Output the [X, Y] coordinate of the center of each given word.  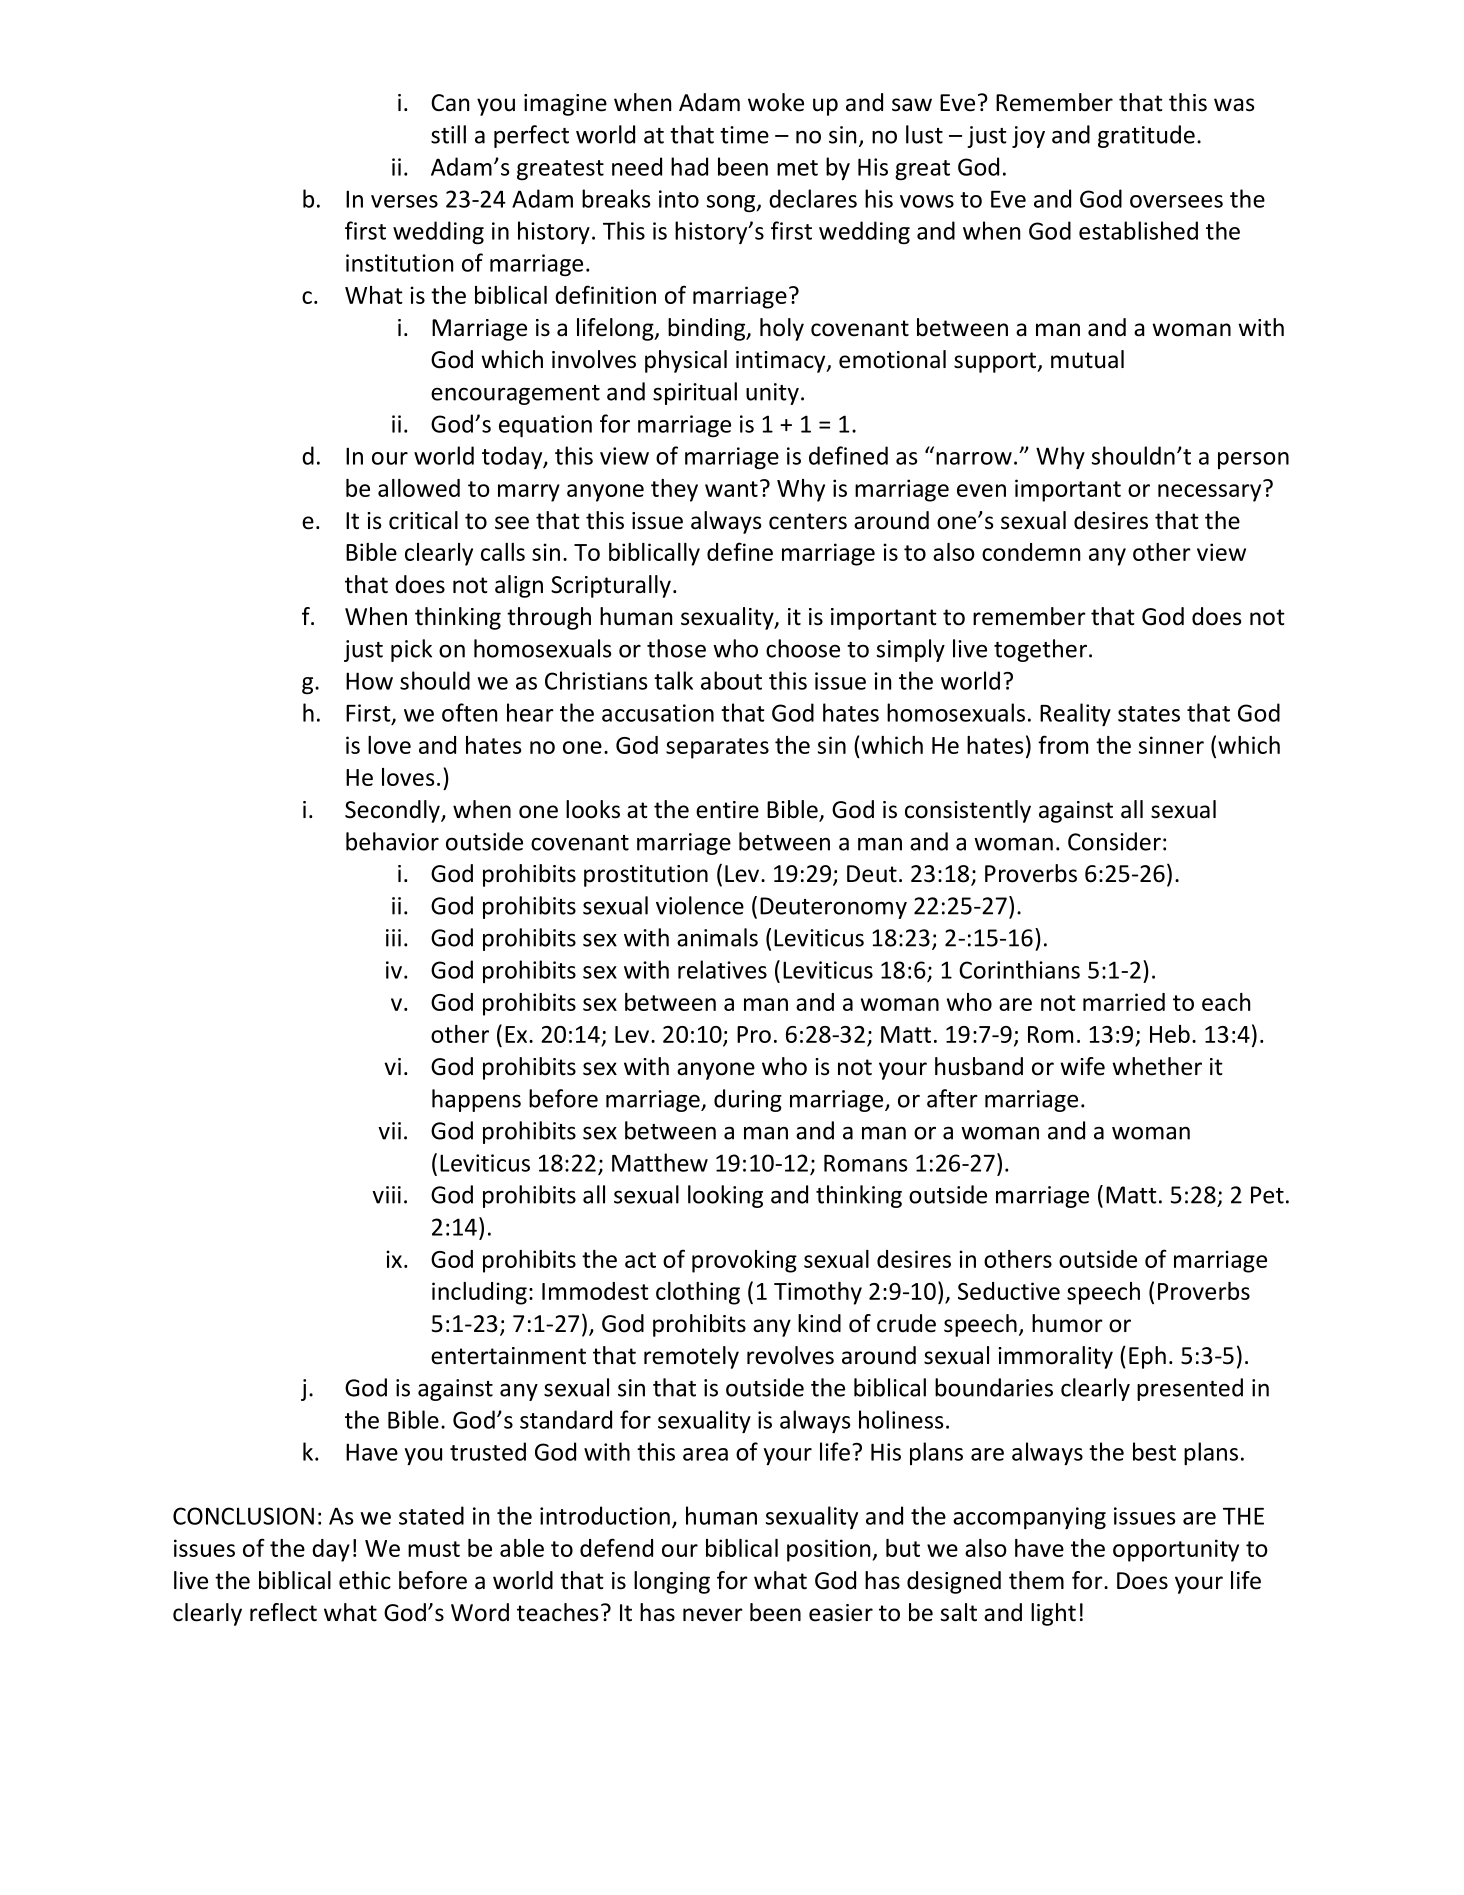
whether [1157, 1066]
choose [803, 648]
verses [404, 201]
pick [411, 650]
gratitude [1146, 136]
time [744, 135]
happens [476, 1100]
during [748, 1100]
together [1040, 650]
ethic [365, 1580]
